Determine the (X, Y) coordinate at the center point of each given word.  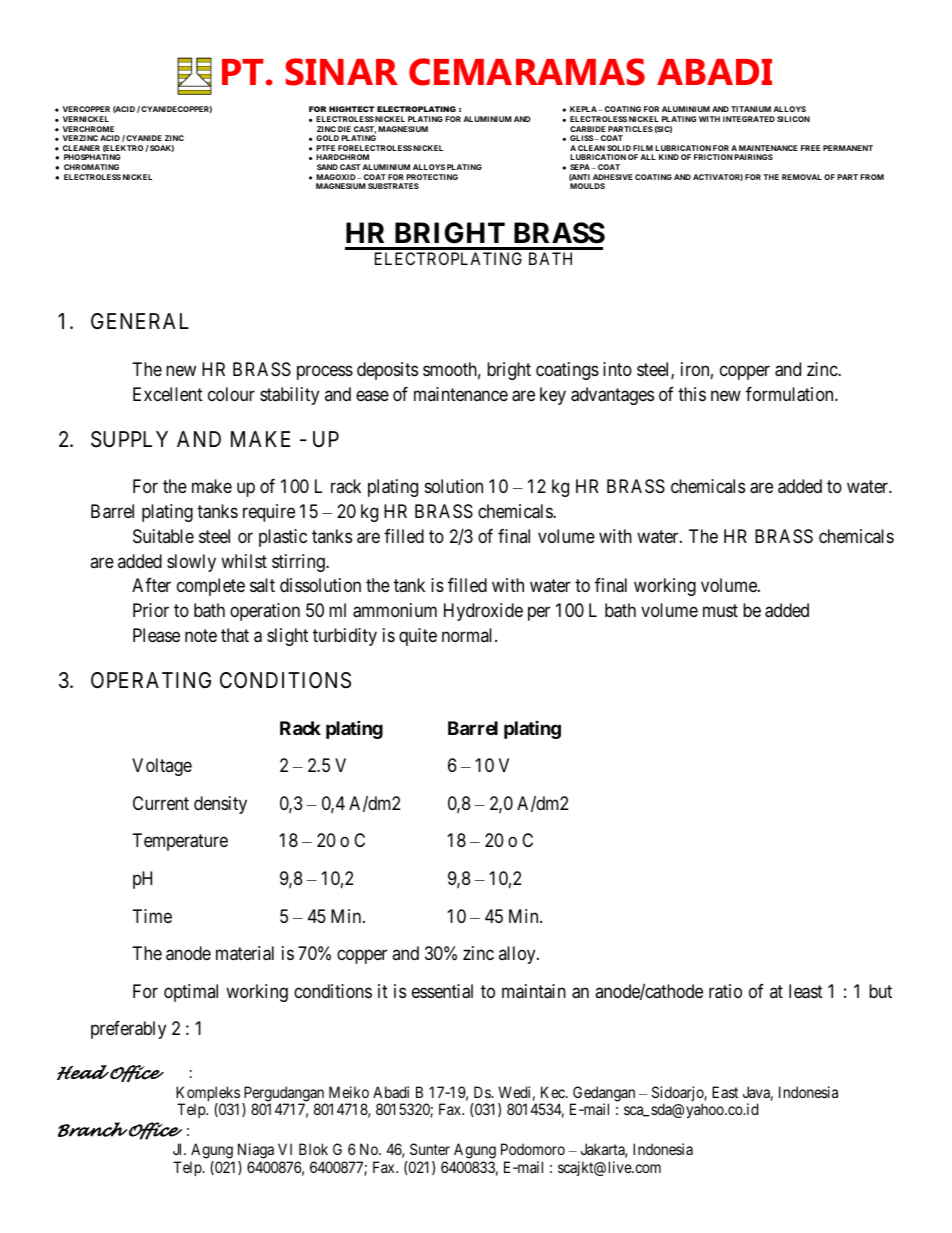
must (720, 610)
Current (161, 803)
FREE (810, 148)
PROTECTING (432, 177)
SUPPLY (129, 439)
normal (469, 635)
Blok (313, 1149)
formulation (791, 394)
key (553, 396)
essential (442, 991)
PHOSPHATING (92, 157)
